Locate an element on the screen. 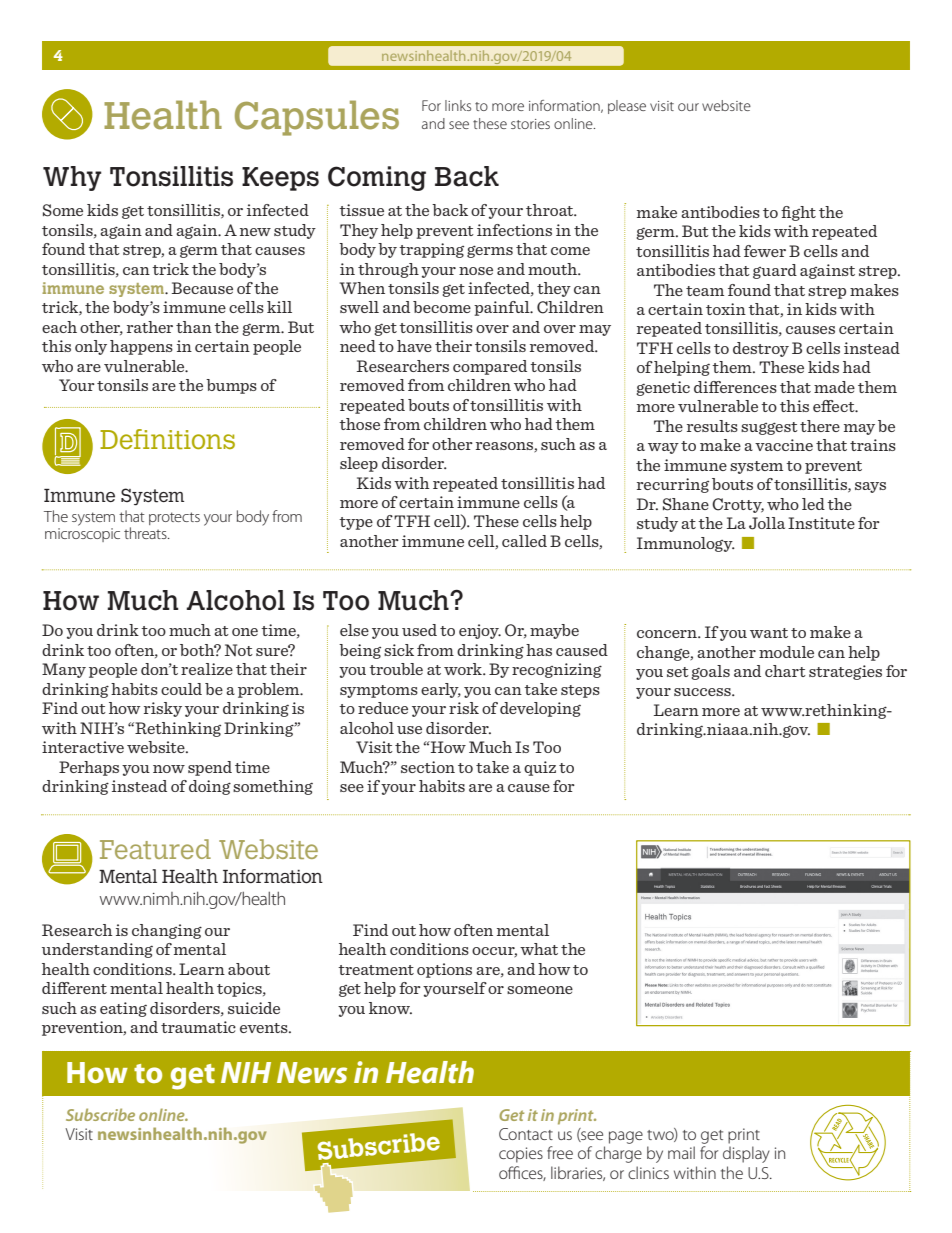 The width and height of the screenshot is (952, 1233). what is located at coordinates (539, 949).
